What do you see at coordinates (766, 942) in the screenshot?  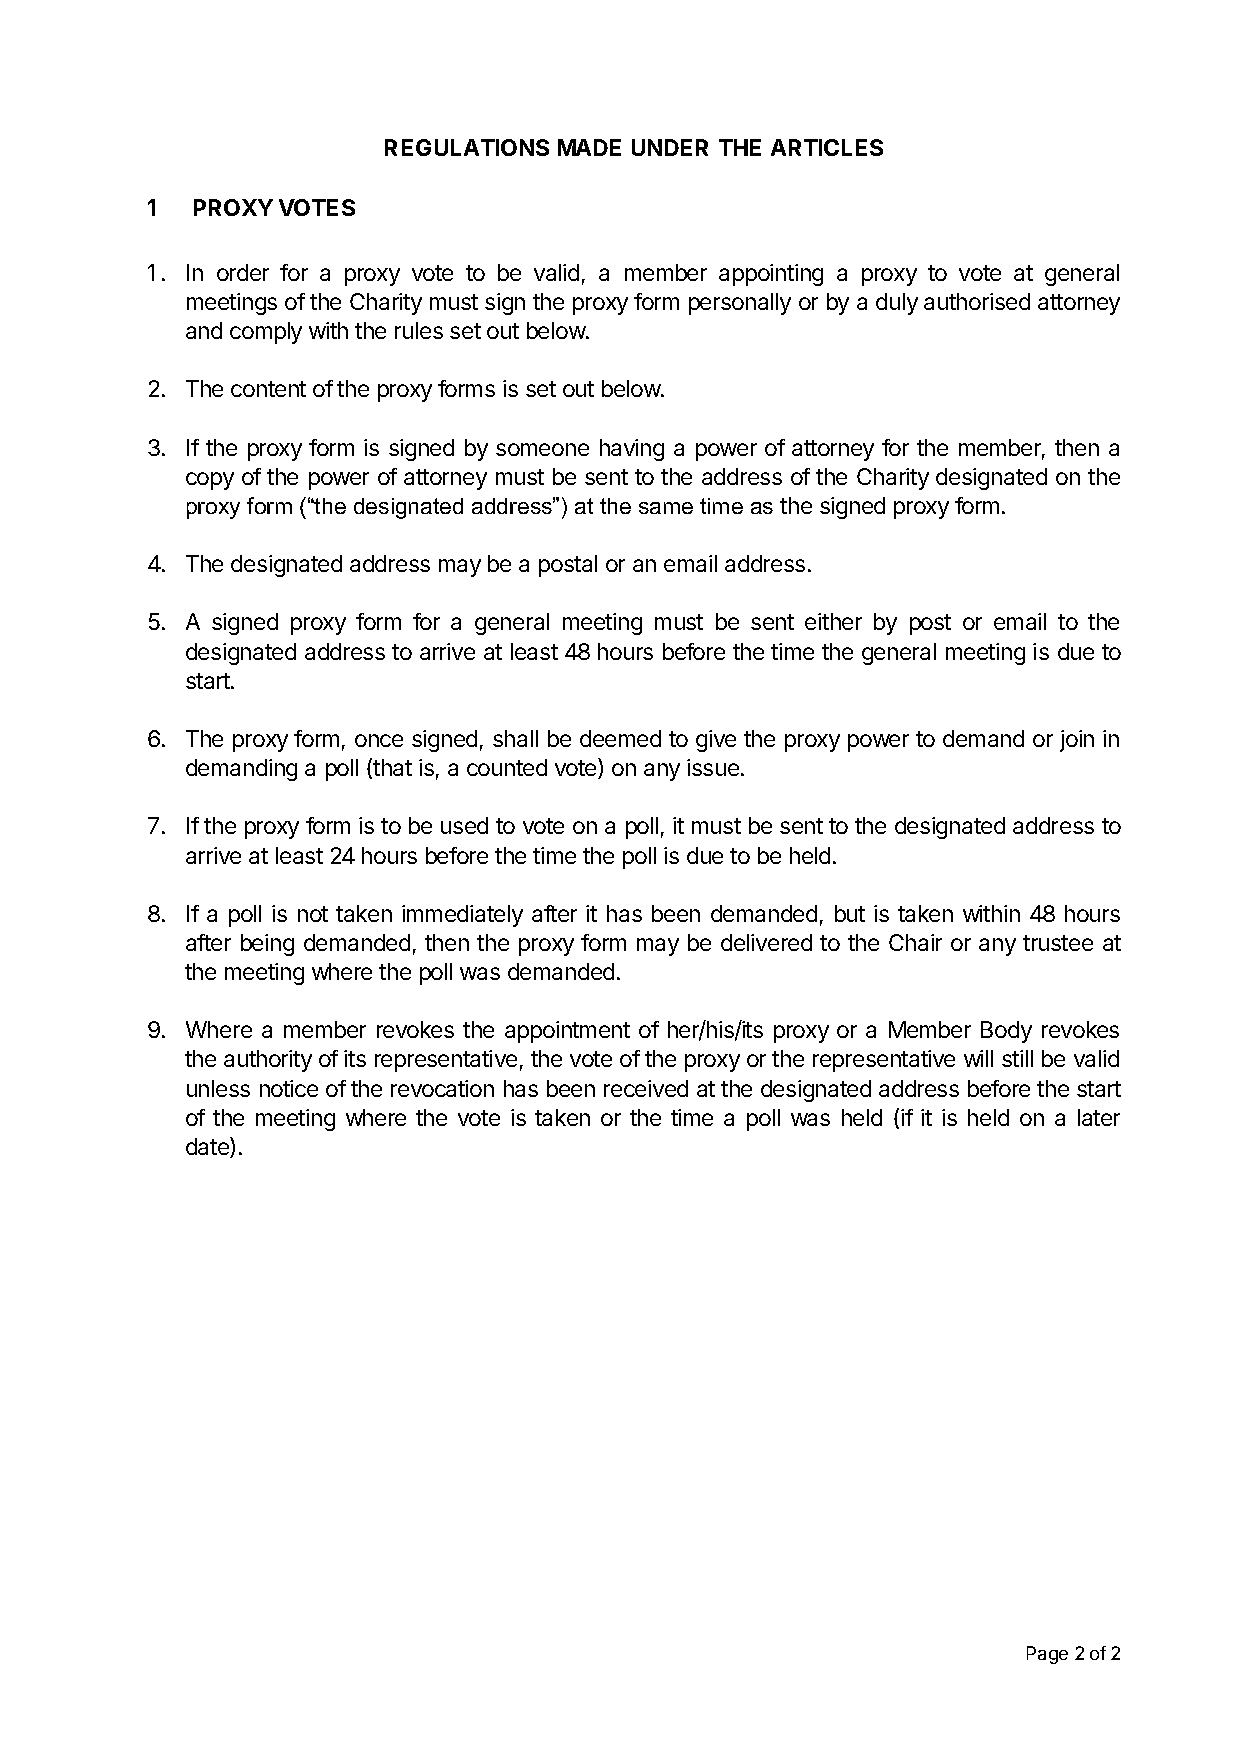 I see `delivered` at bounding box center [766, 942].
